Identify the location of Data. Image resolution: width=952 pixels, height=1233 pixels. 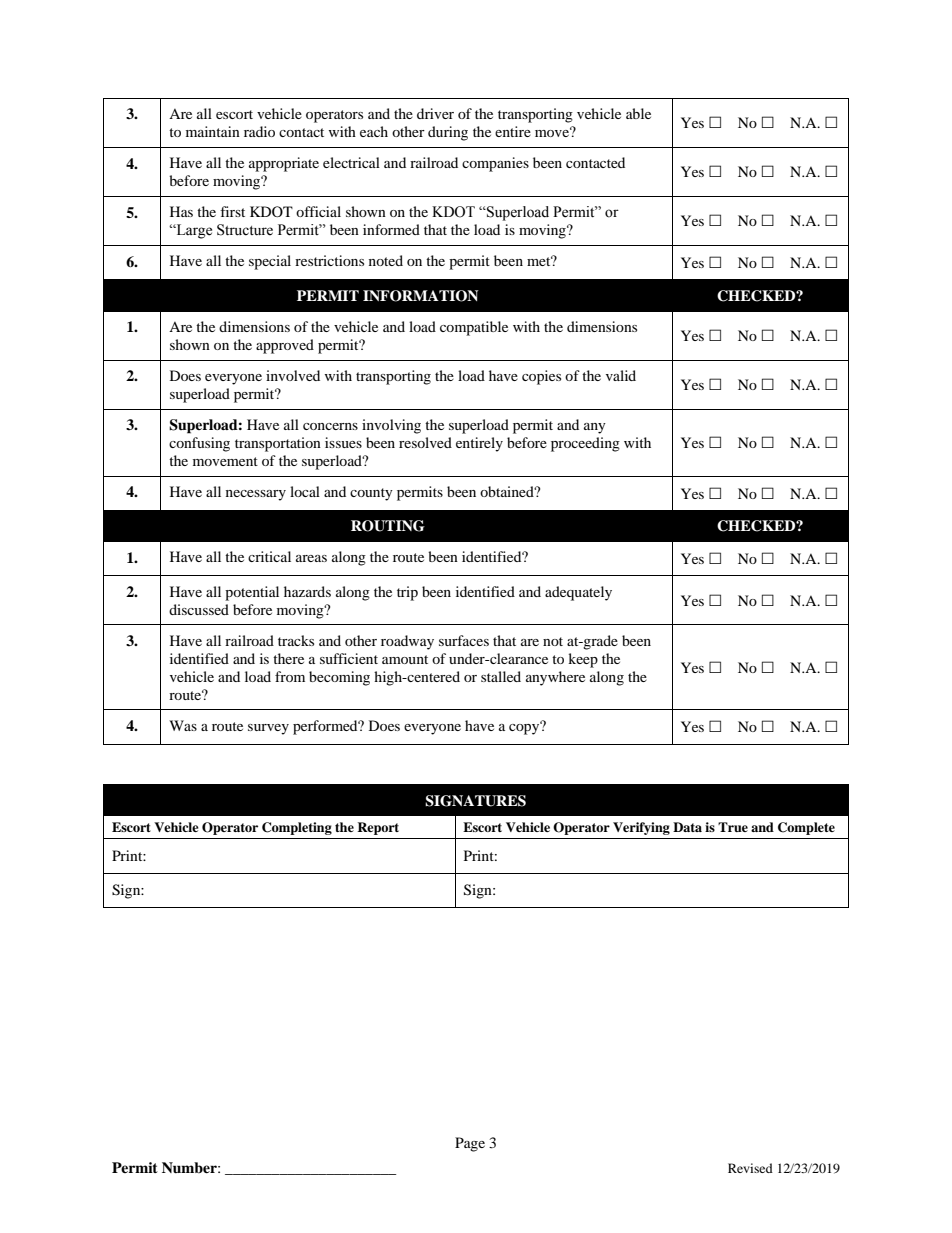
(687, 827).
